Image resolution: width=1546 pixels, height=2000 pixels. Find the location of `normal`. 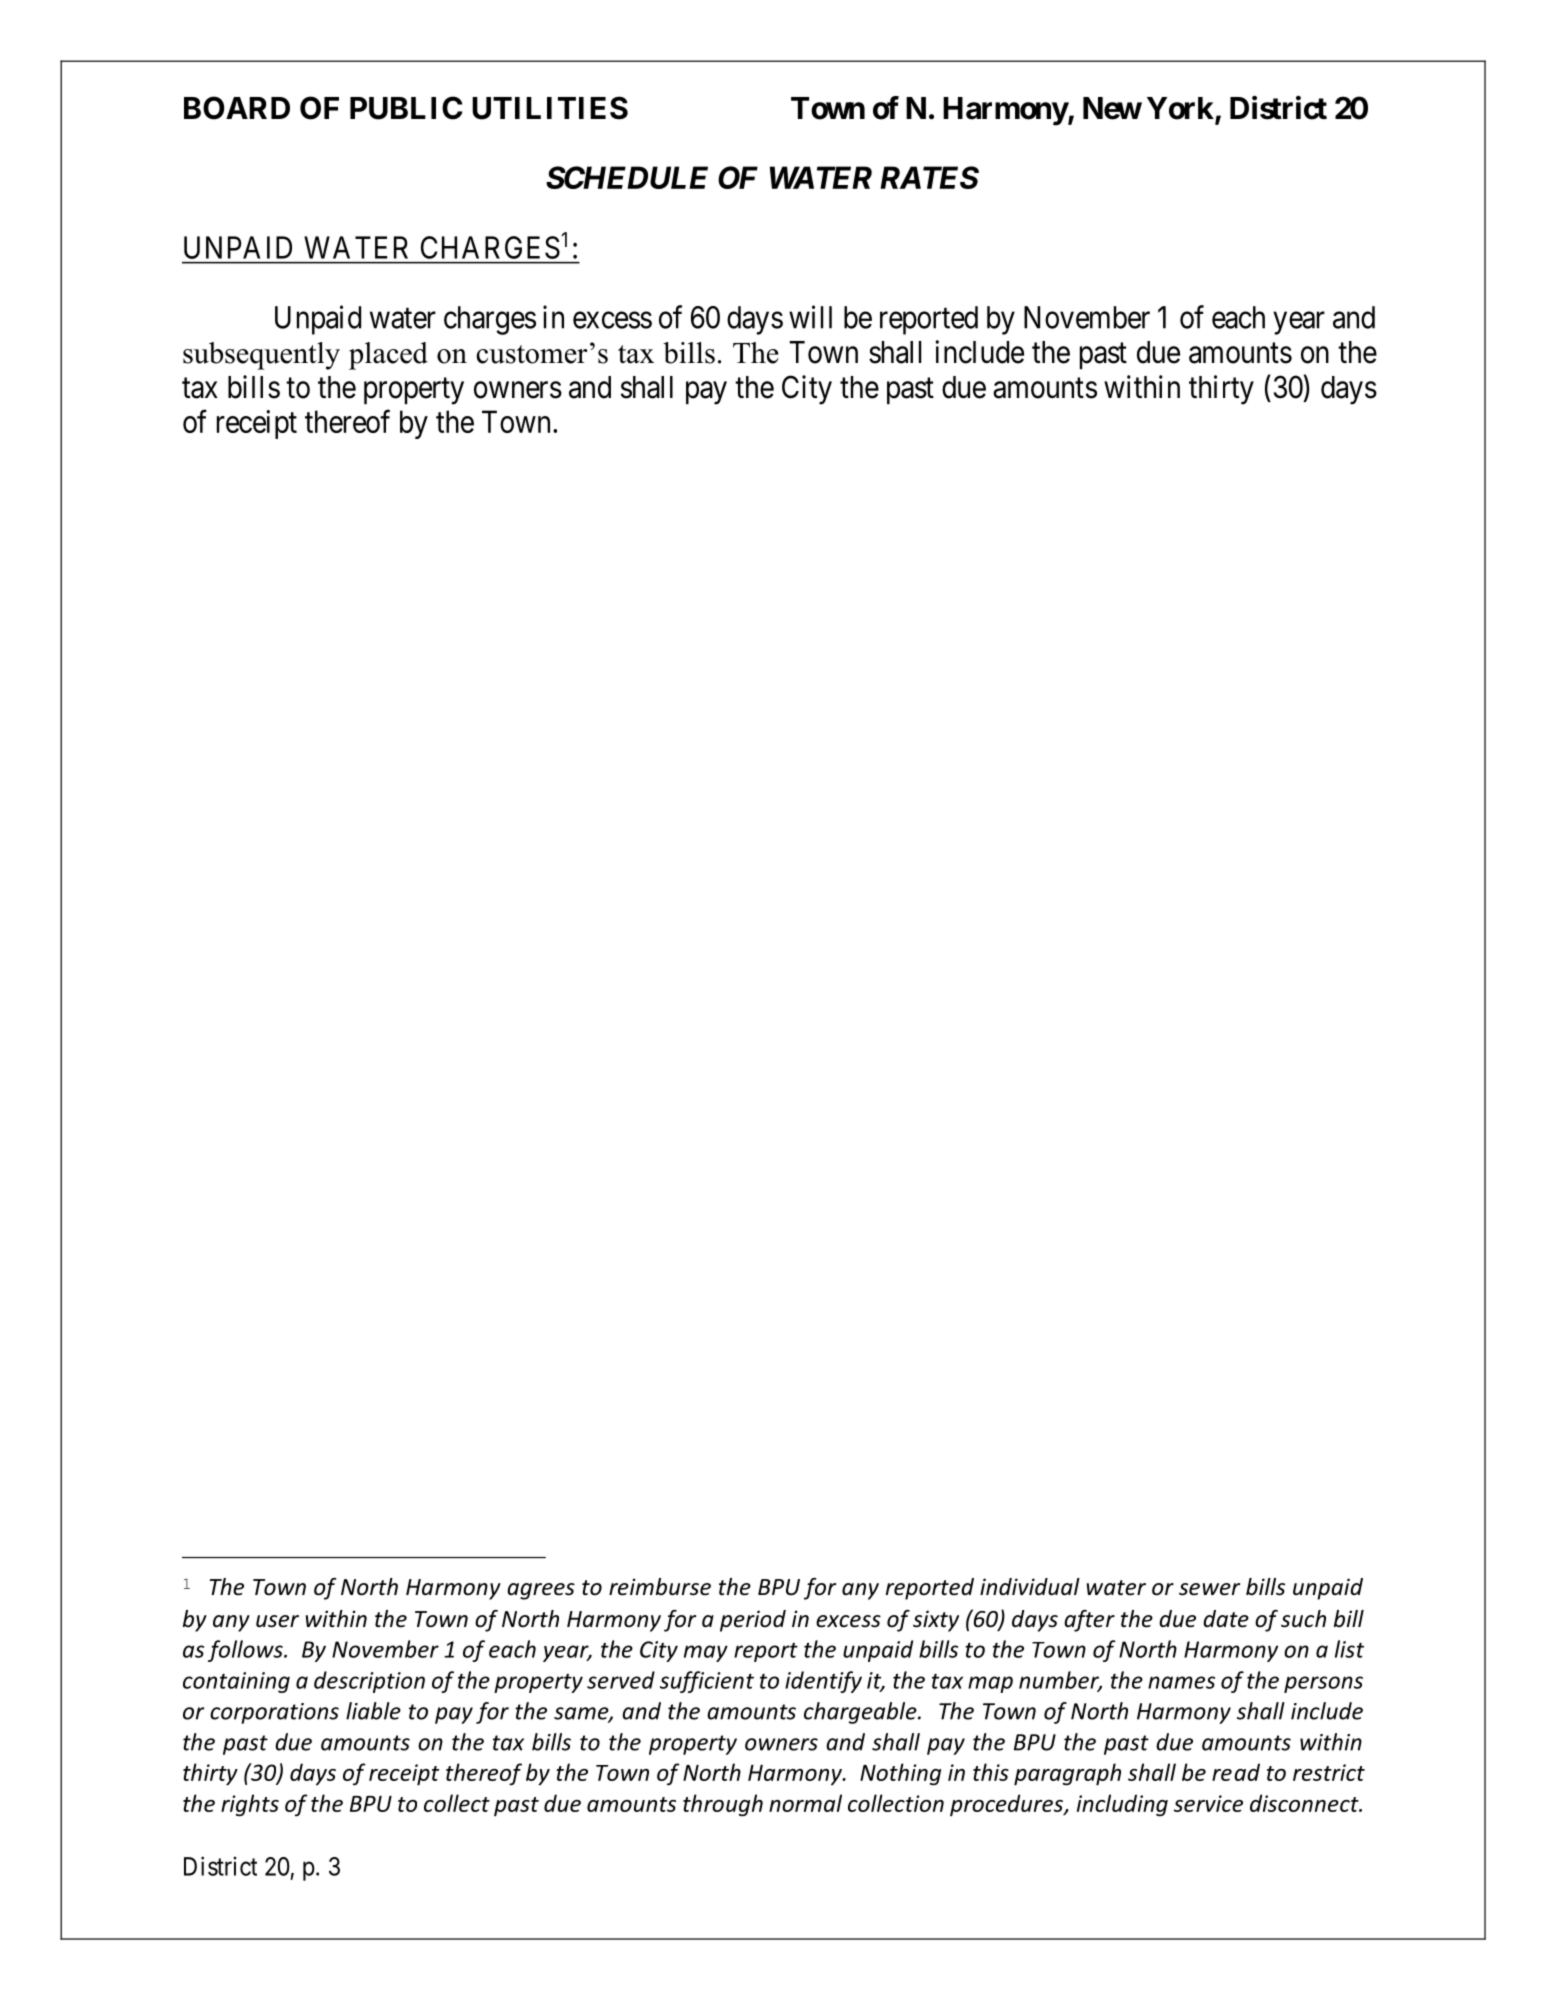

normal is located at coordinates (805, 1803).
